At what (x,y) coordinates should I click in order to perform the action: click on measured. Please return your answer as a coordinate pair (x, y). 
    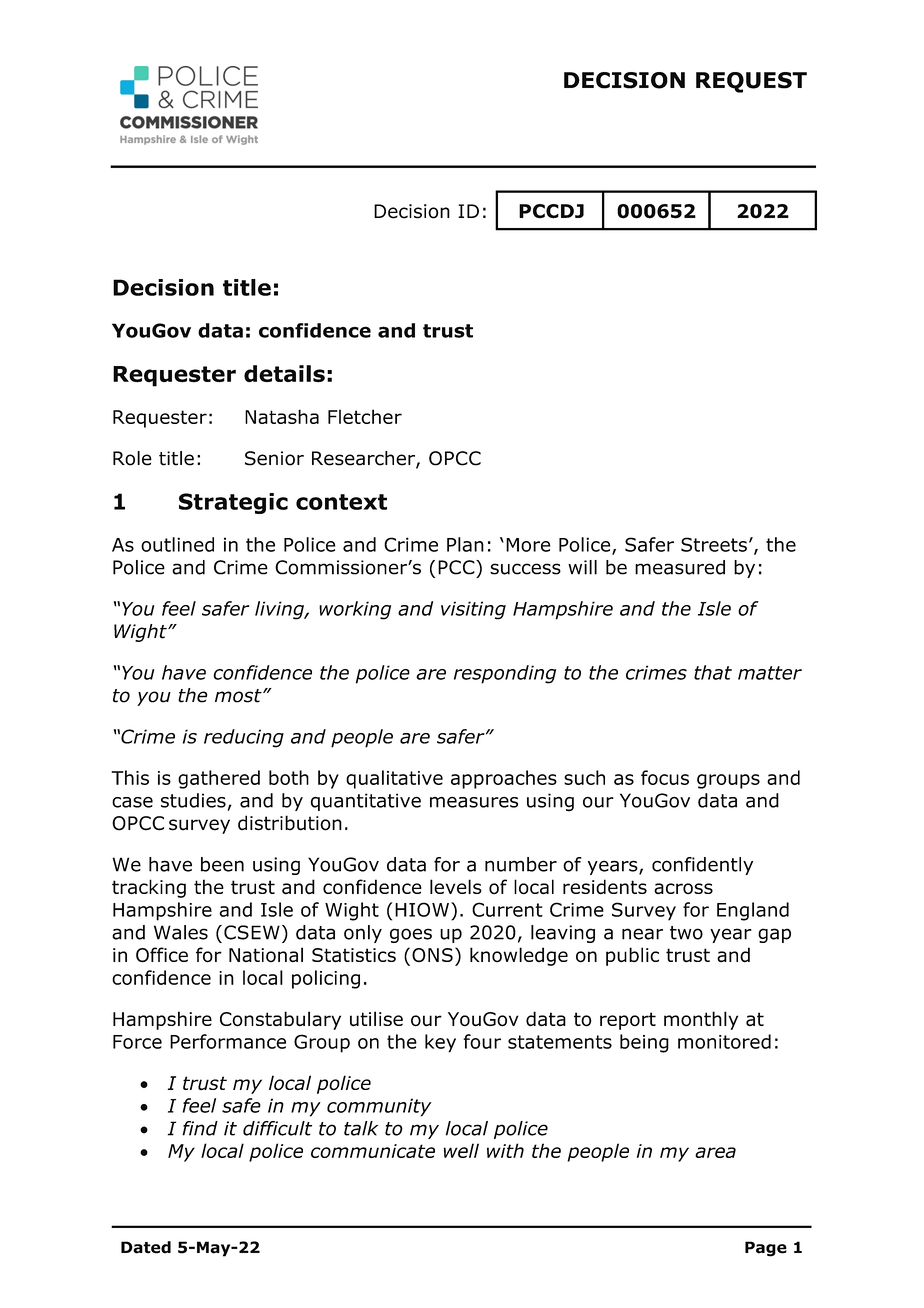
    Looking at the image, I should click on (680, 567).
